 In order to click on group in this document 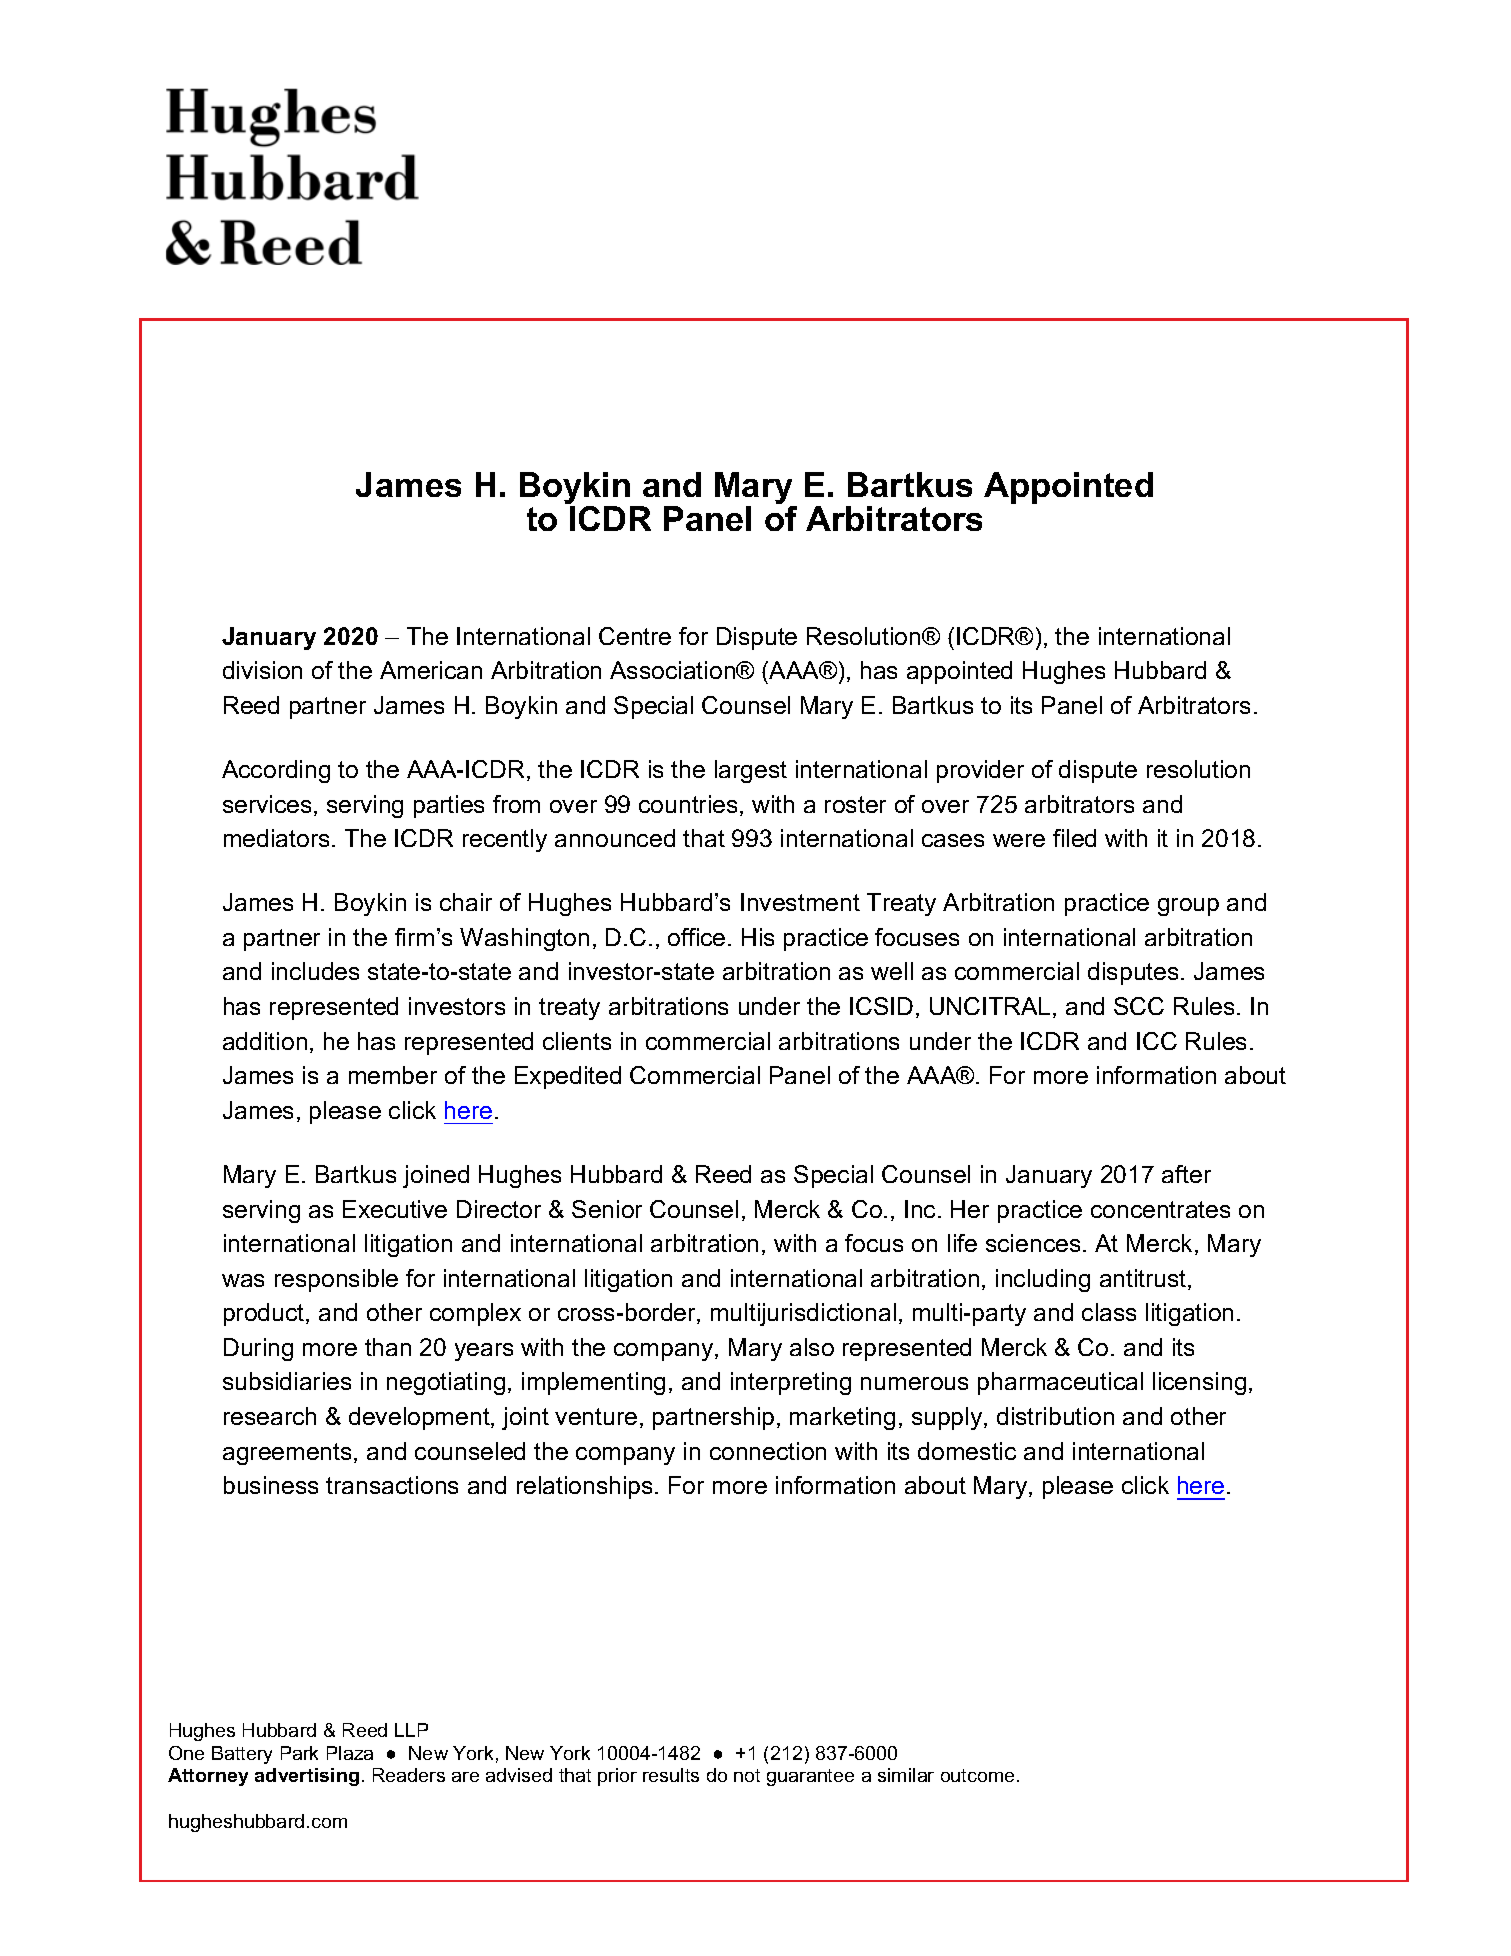, I will do `click(1188, 907)`.
